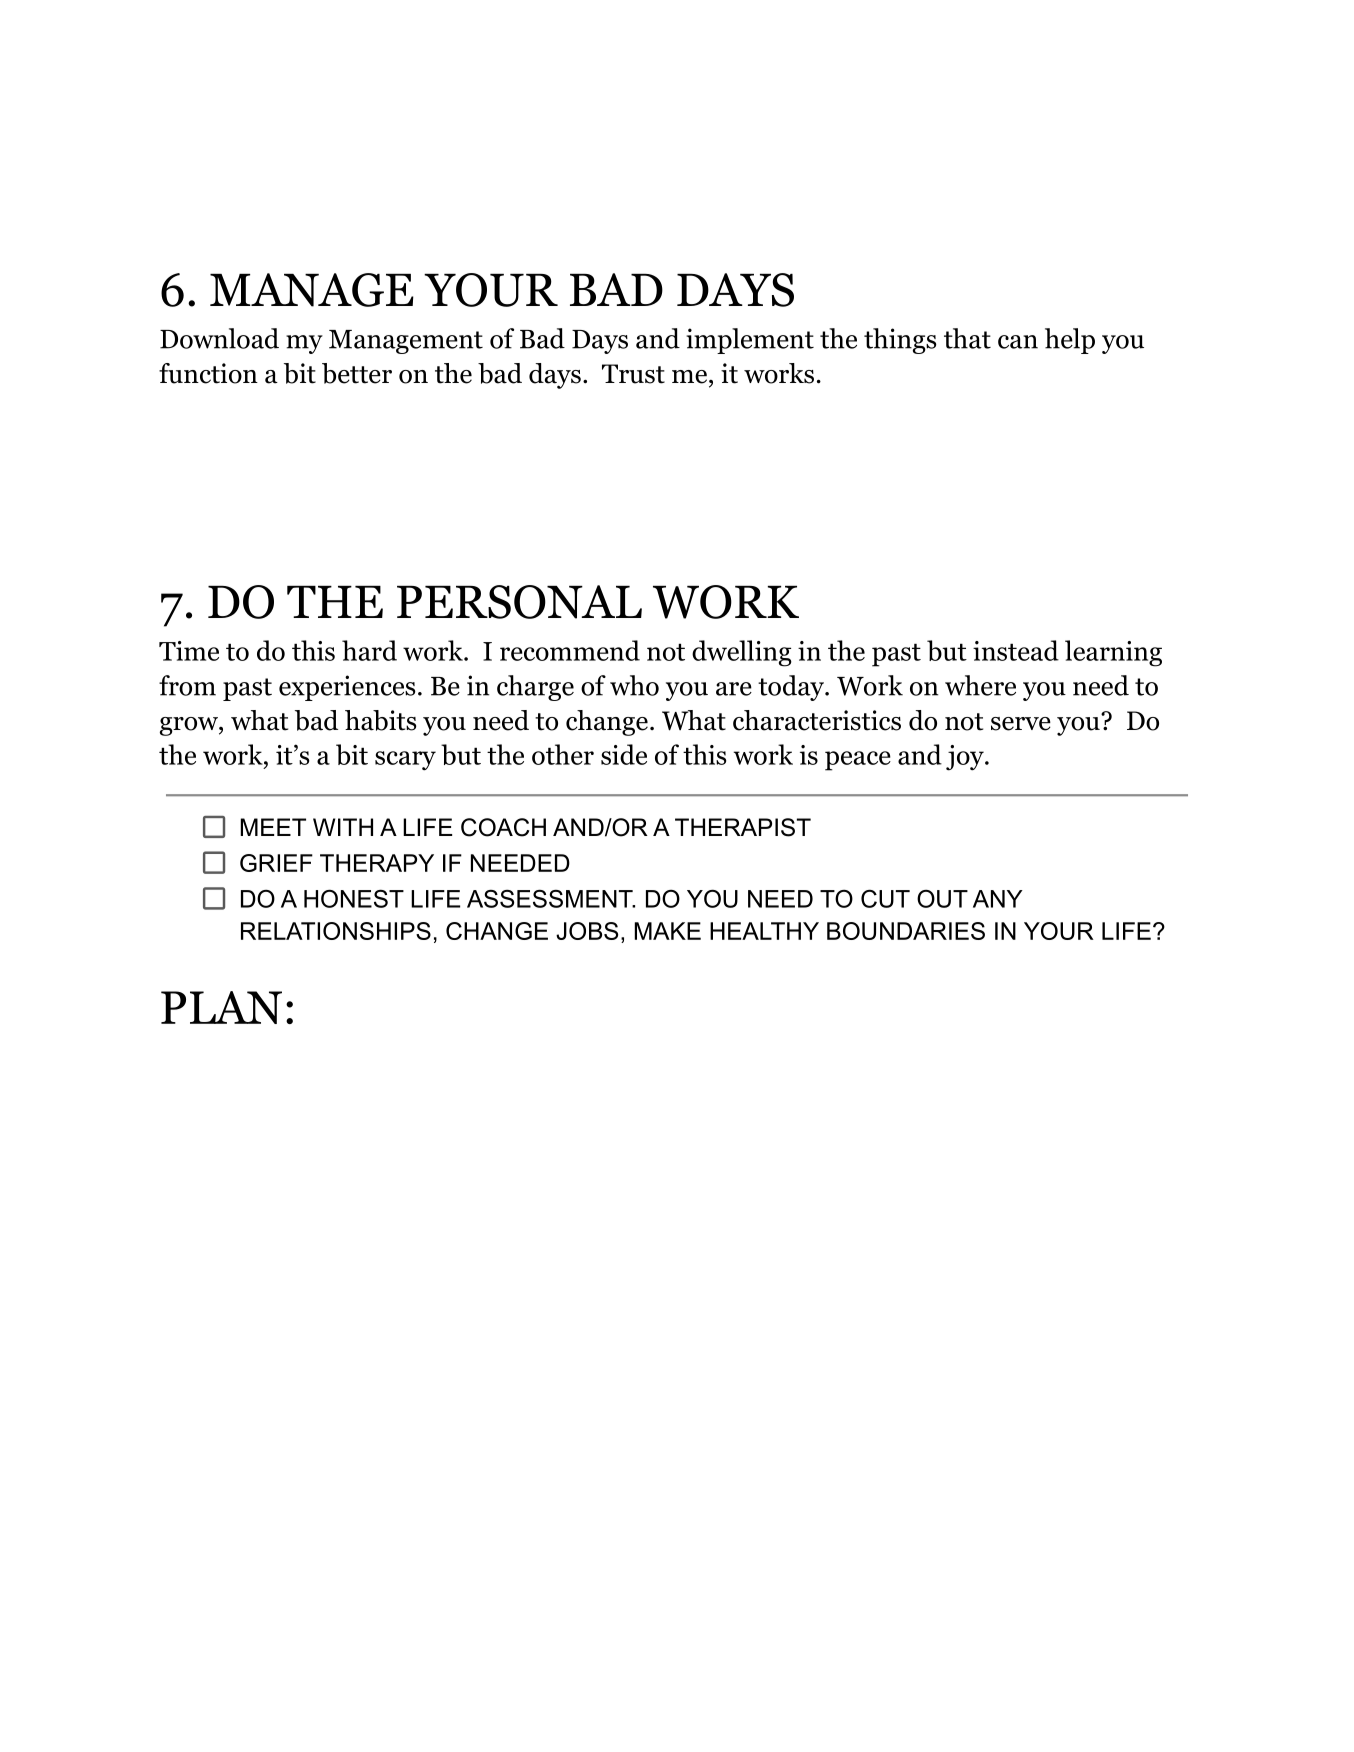 This screenshot has width=1354, height=1752. Describe the element at coordinates (633, 374) in the screenshot. I see `Trust` at that location.
